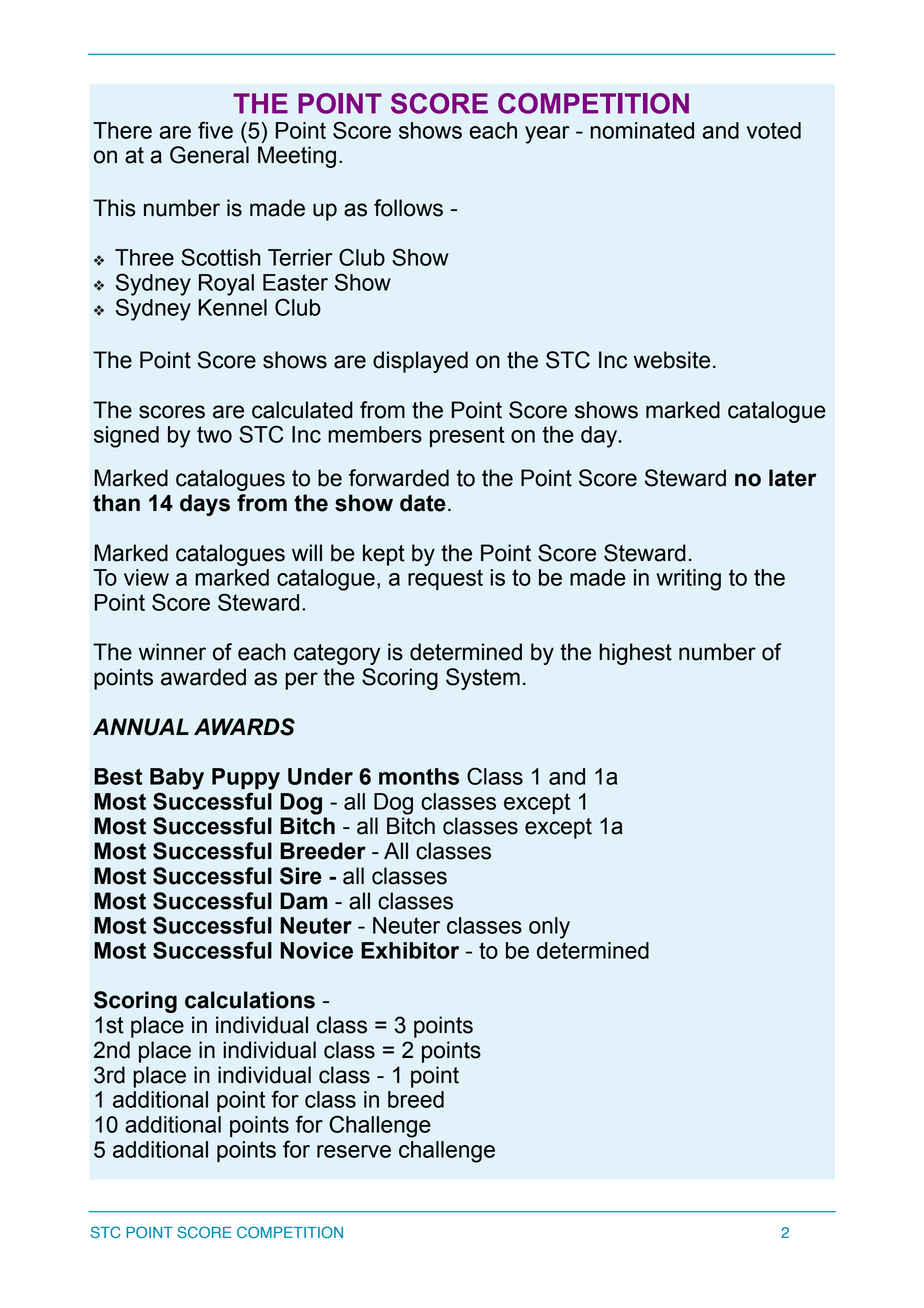 This page has width=924, height=1308. What do you see at coordinates (793, 478) in the page?
I see `later` at bounding box center [793, 478].
